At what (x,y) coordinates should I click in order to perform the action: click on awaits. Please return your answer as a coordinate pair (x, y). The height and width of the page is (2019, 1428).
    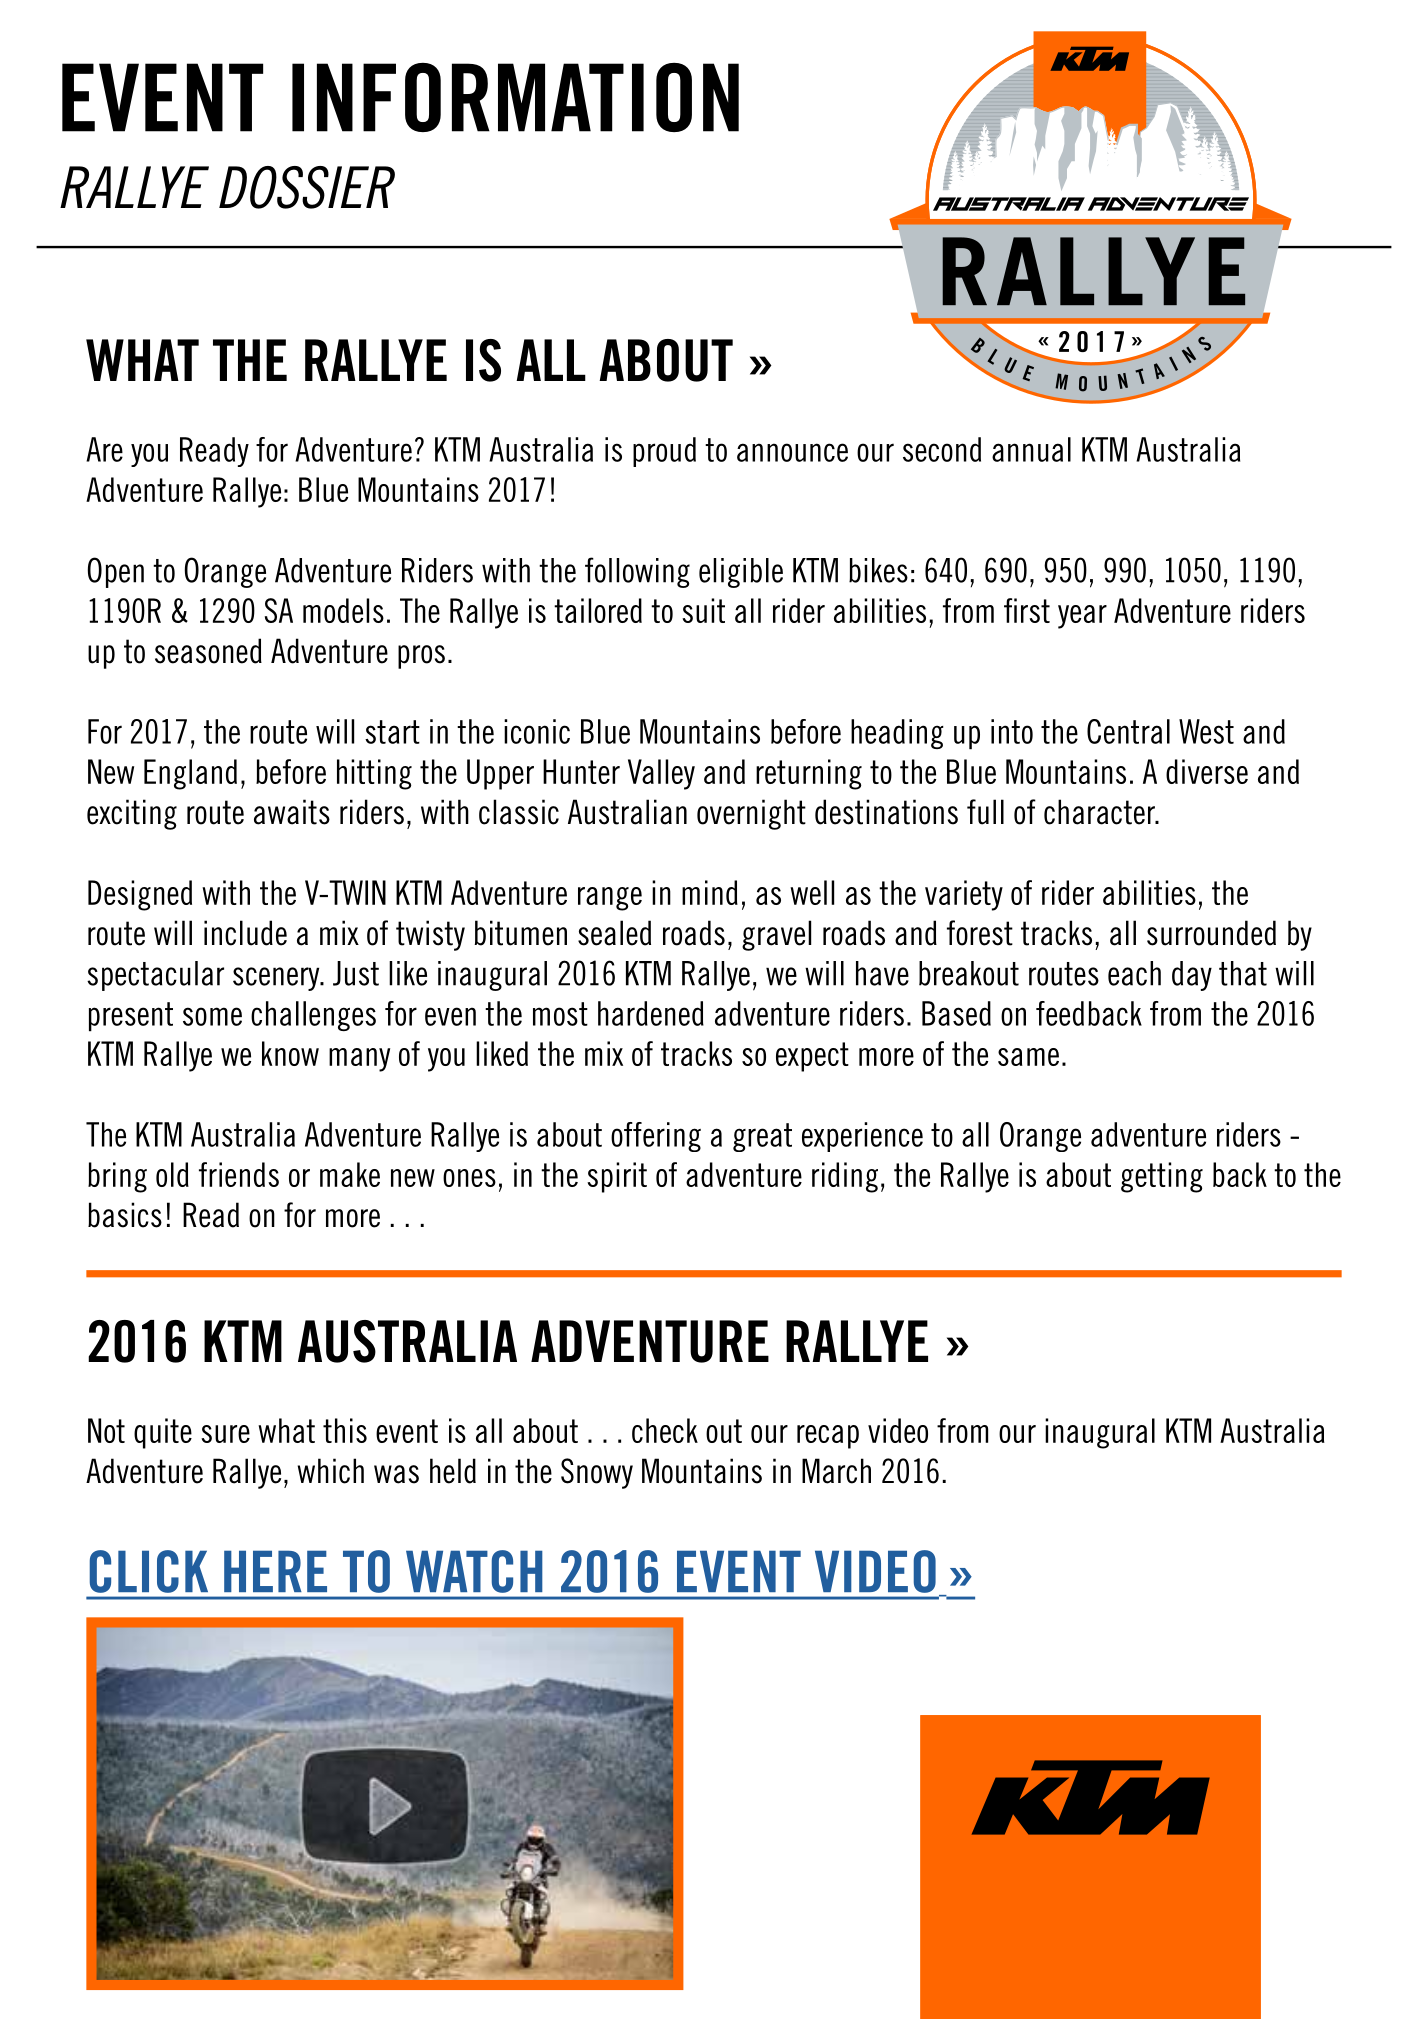
    Looking at the image, I should click on (292, 812).
